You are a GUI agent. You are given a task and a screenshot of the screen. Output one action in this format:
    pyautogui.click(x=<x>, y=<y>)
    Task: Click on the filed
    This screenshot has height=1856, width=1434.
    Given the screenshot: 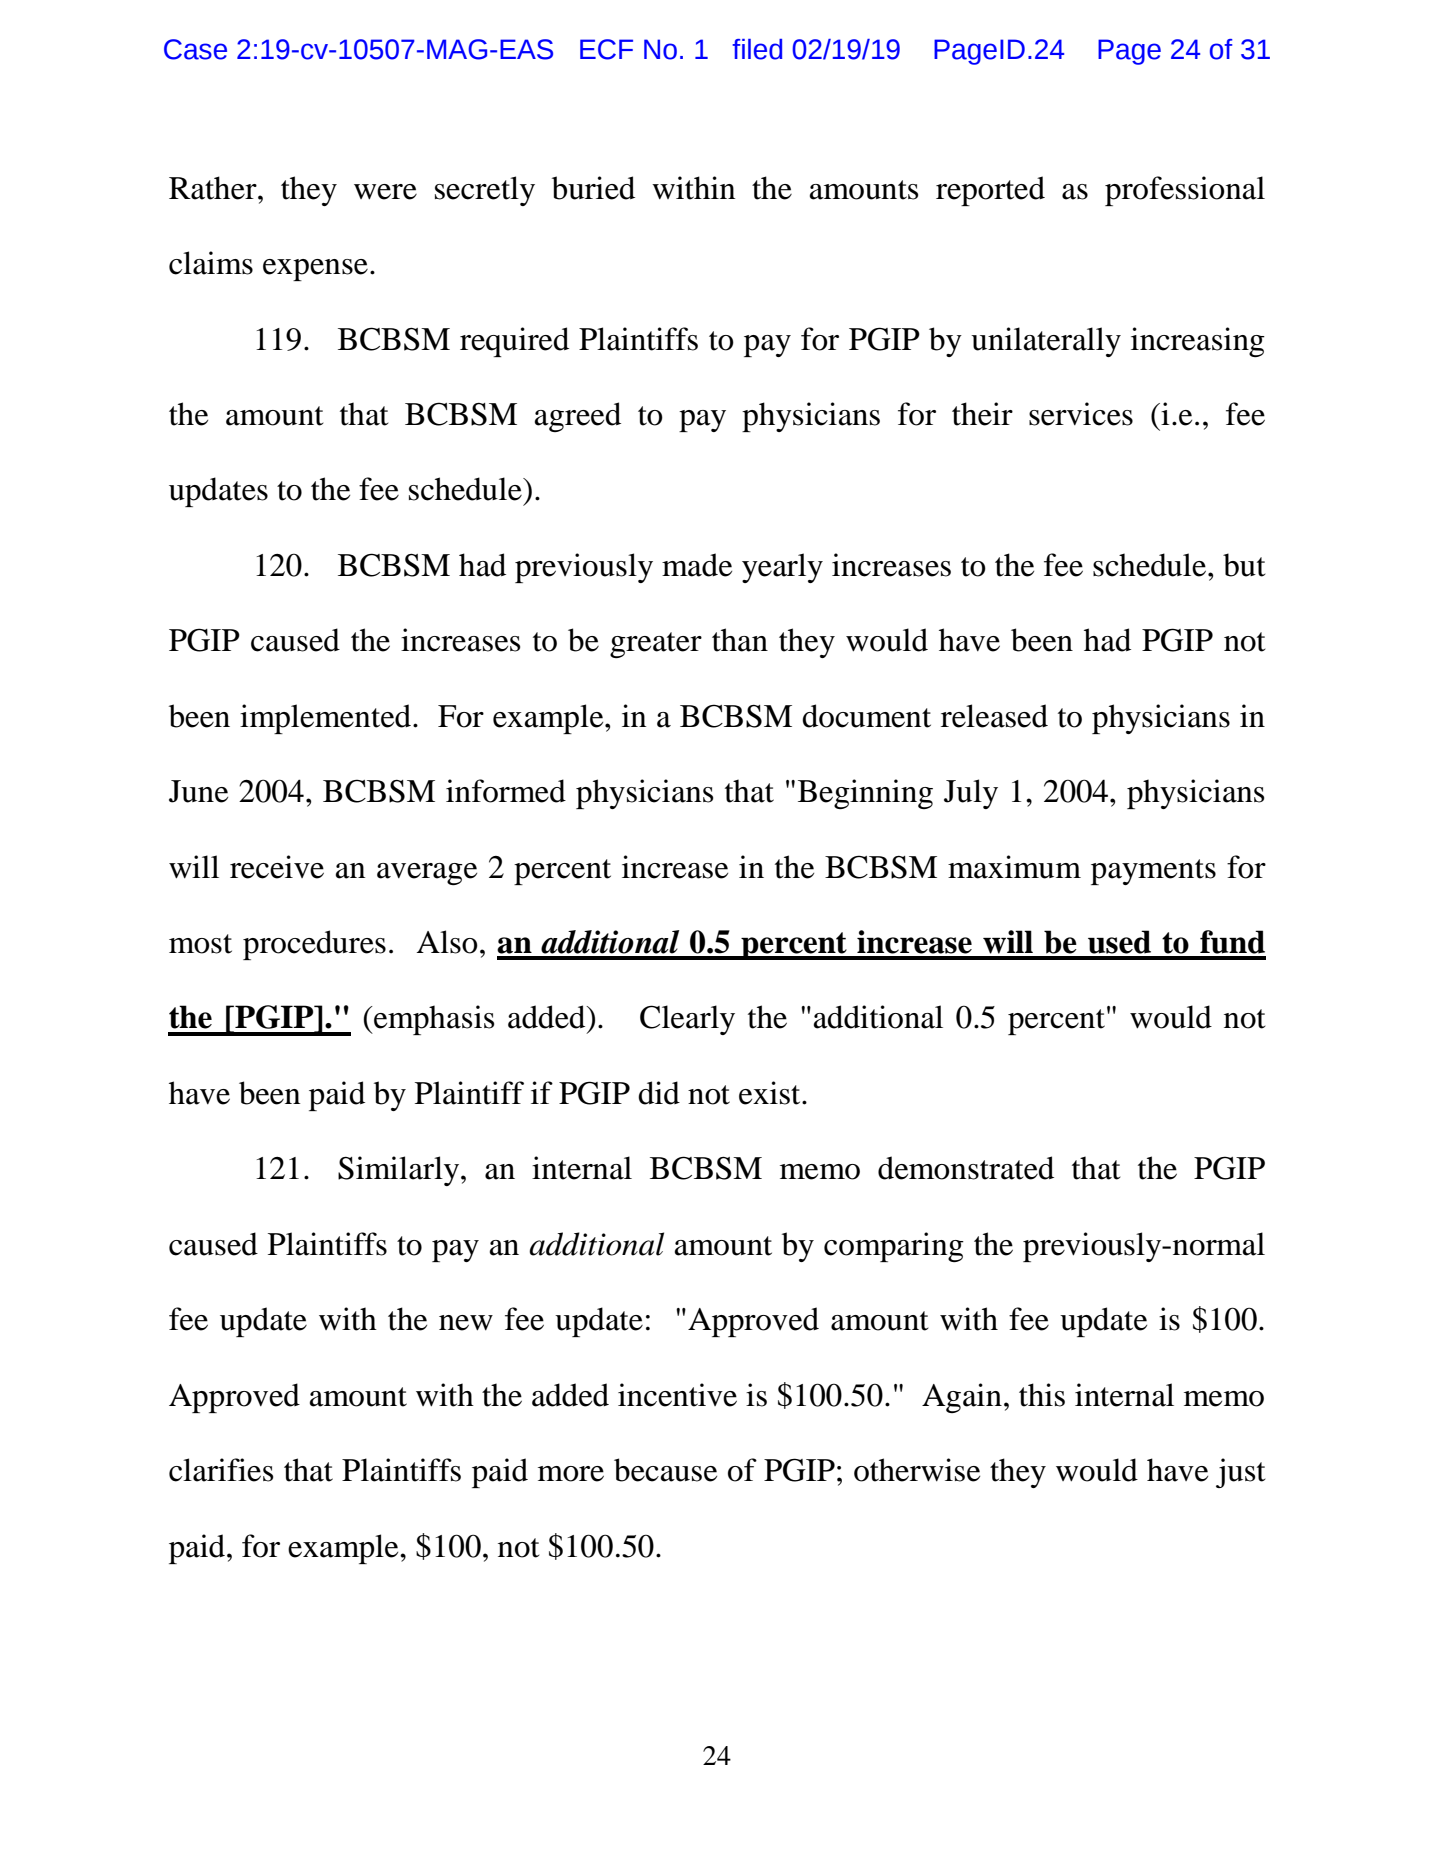 What is the action you would take?
    pyautogui.click(x=757, y=49)
